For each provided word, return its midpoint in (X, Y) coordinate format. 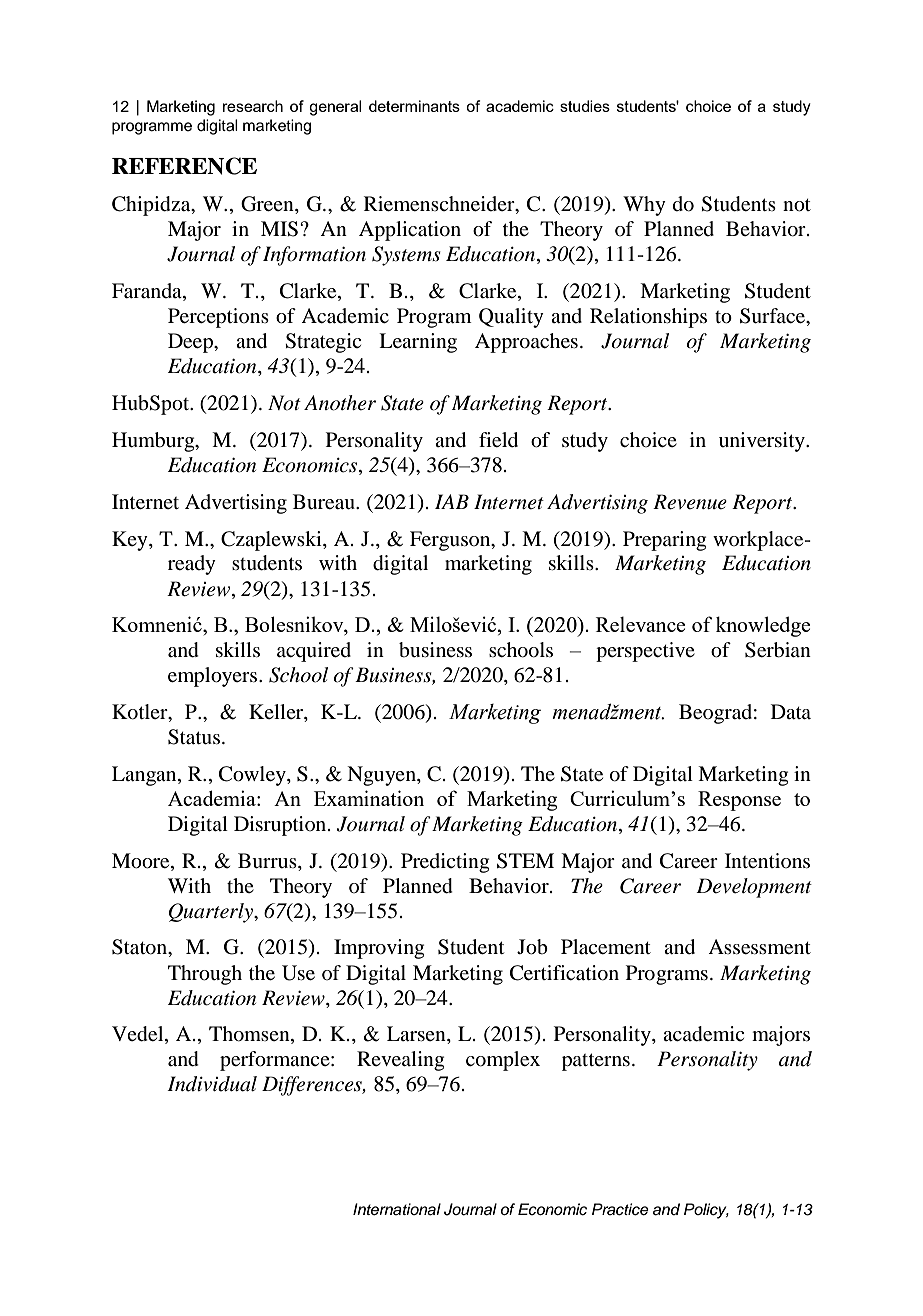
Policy (706, 1211)
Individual (212, 1084)
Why (644, 206)
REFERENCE (184, 166)
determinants (414, 106)
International (397, 1209)
